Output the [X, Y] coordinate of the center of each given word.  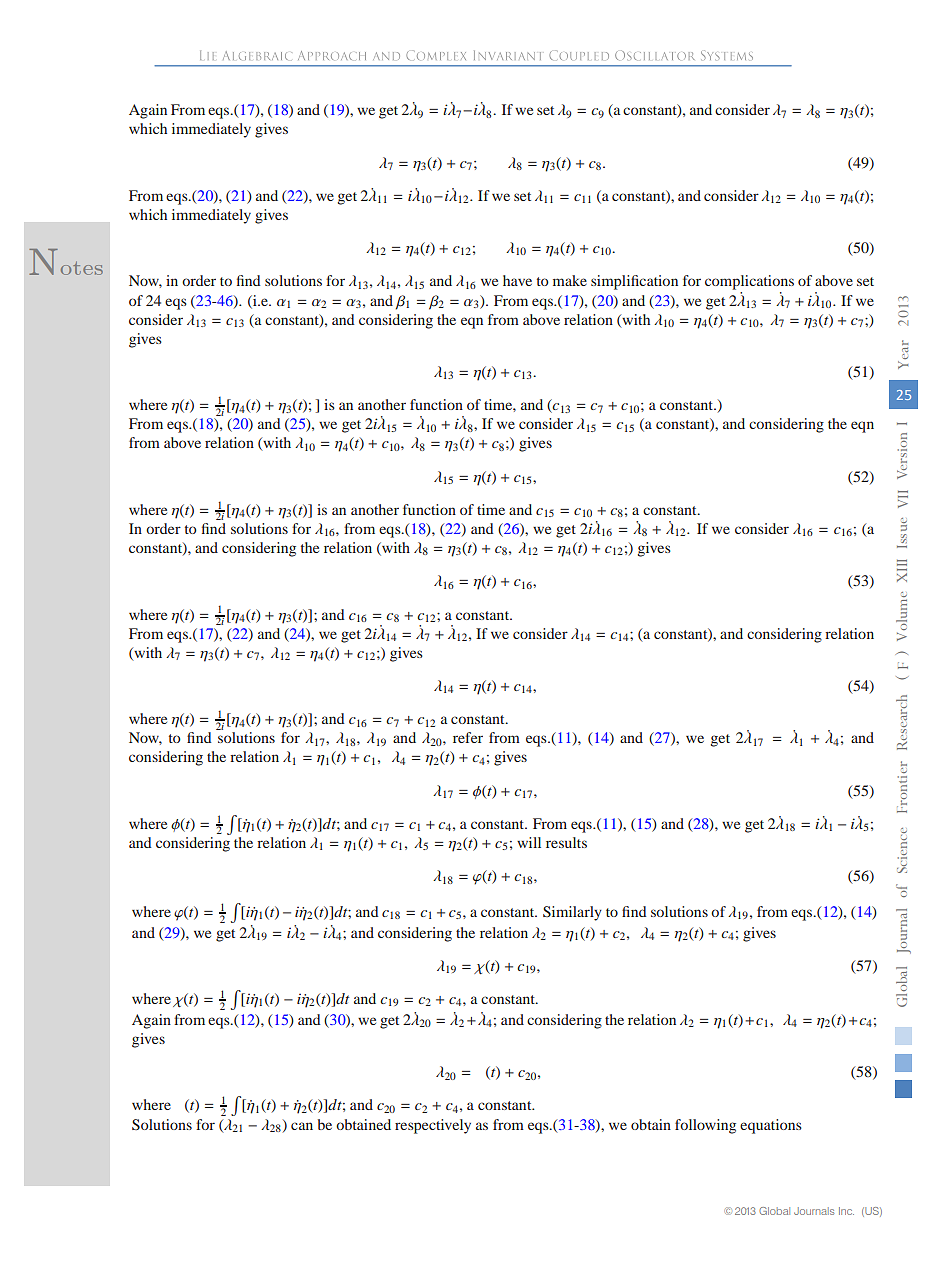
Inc [846, 1211]
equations [771, 1126]
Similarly [572, 913]
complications [749, 282]
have [517, 280]
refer [468, 737]
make [570, 280]
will [529, 842]
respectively [433, 1126]
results [566, 842]
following [705, 1126]
